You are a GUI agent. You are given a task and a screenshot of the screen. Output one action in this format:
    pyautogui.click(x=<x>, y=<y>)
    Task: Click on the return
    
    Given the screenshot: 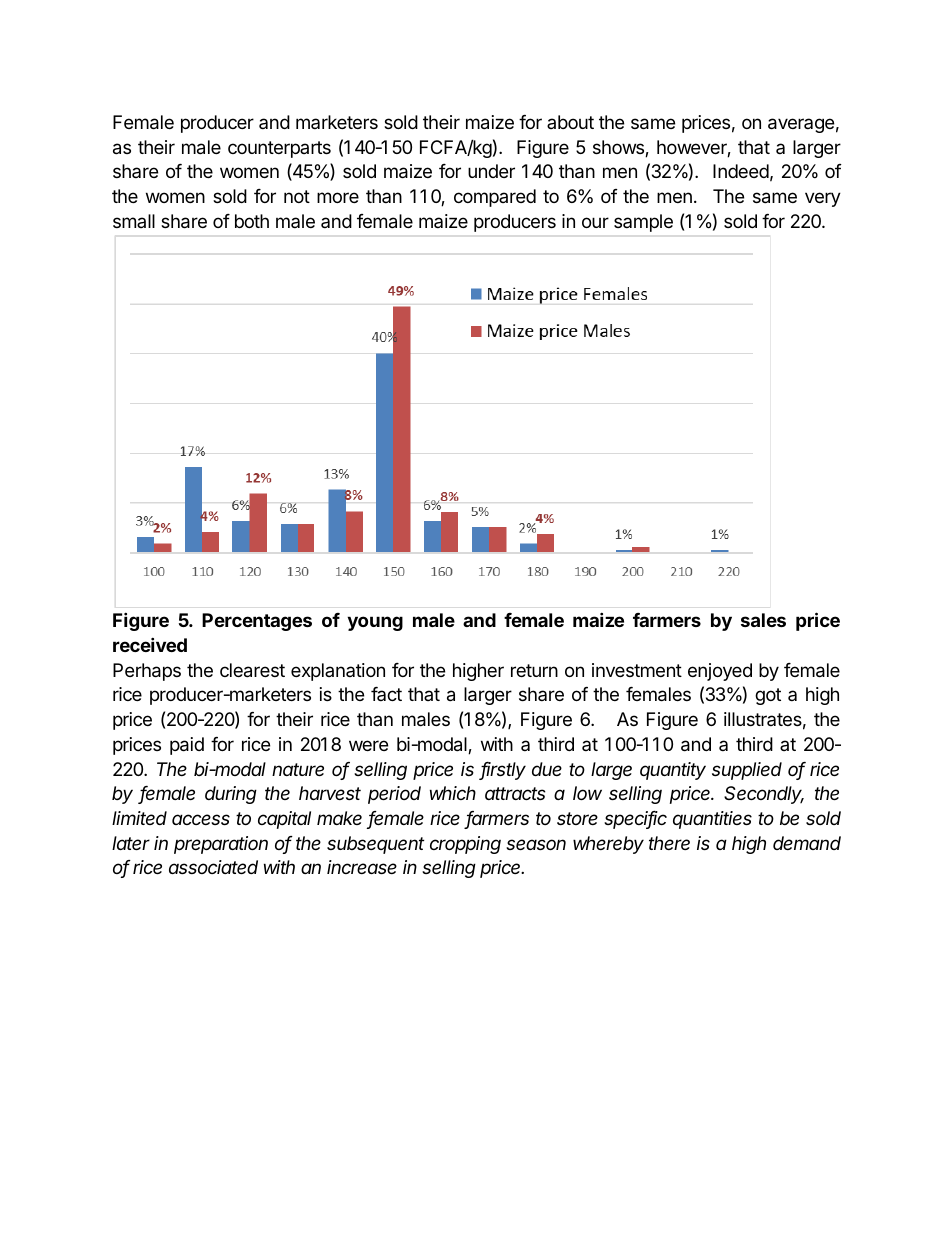 What is the action you would take?
    pyautogui.click(x=534, y=670)
